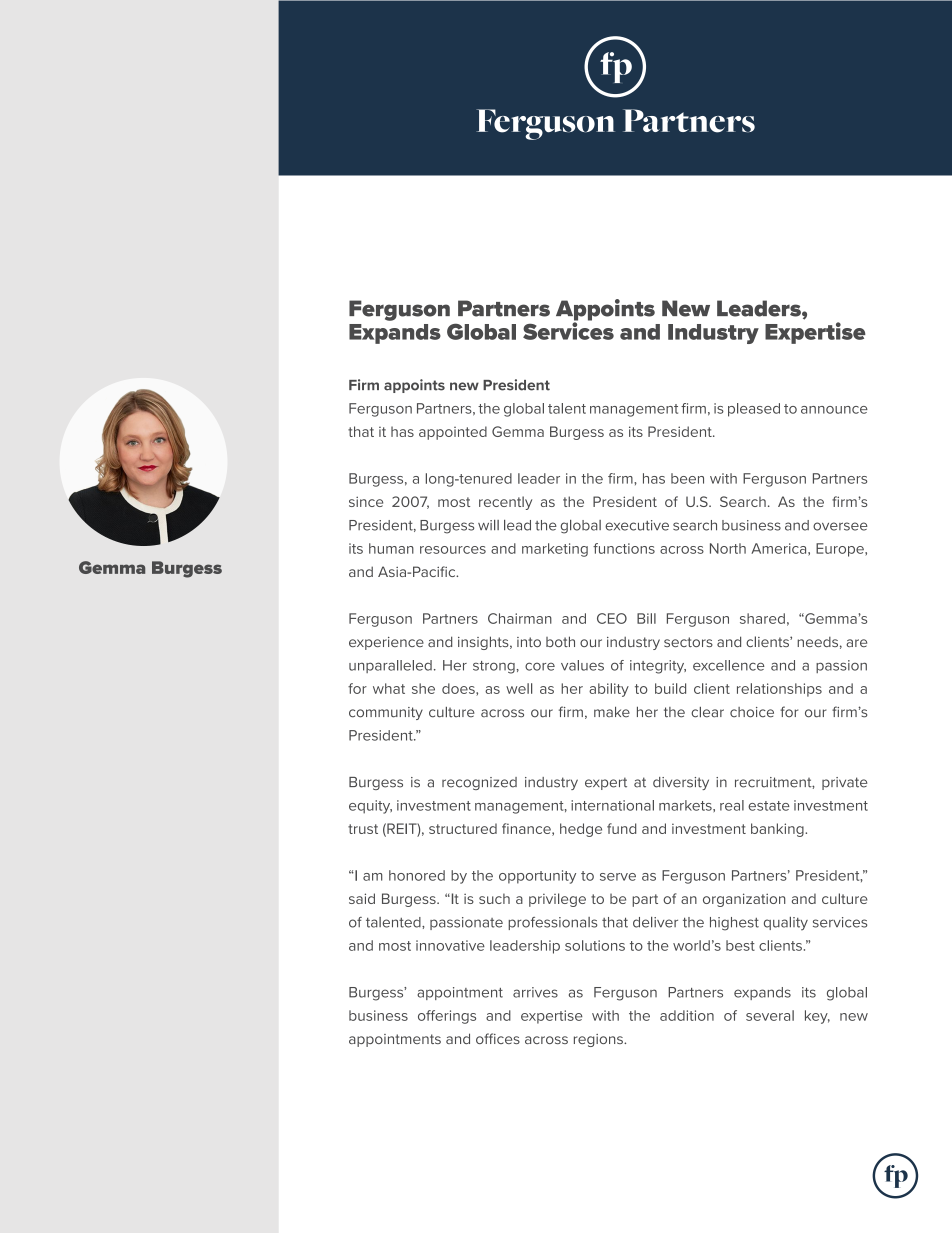 This document has width=952, height=1233. What do you see at coordinates (612, 712) in the document?
I see `make` at bounding box center [612, 712].
